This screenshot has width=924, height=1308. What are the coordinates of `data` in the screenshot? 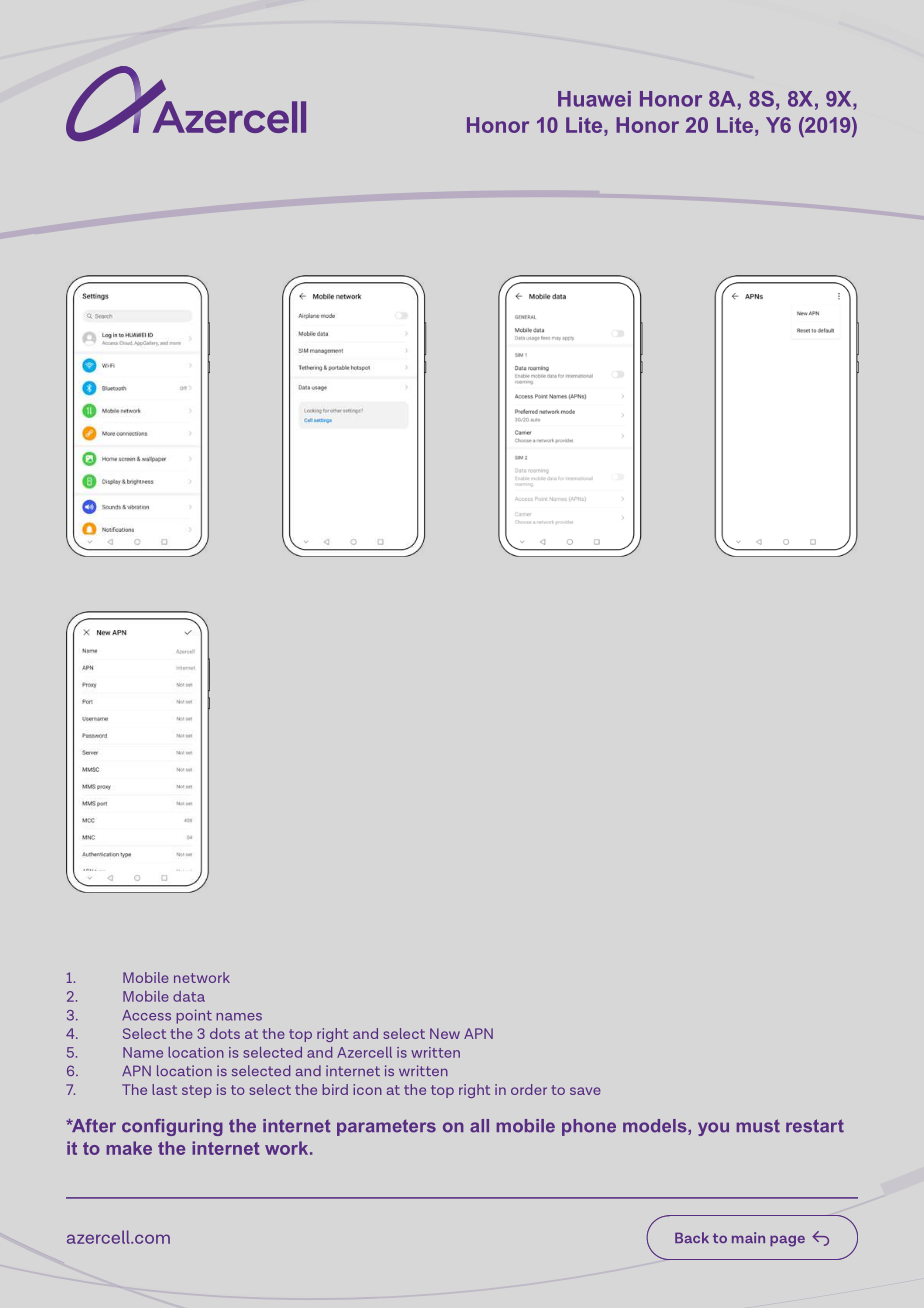 It's located at (189, 996).
